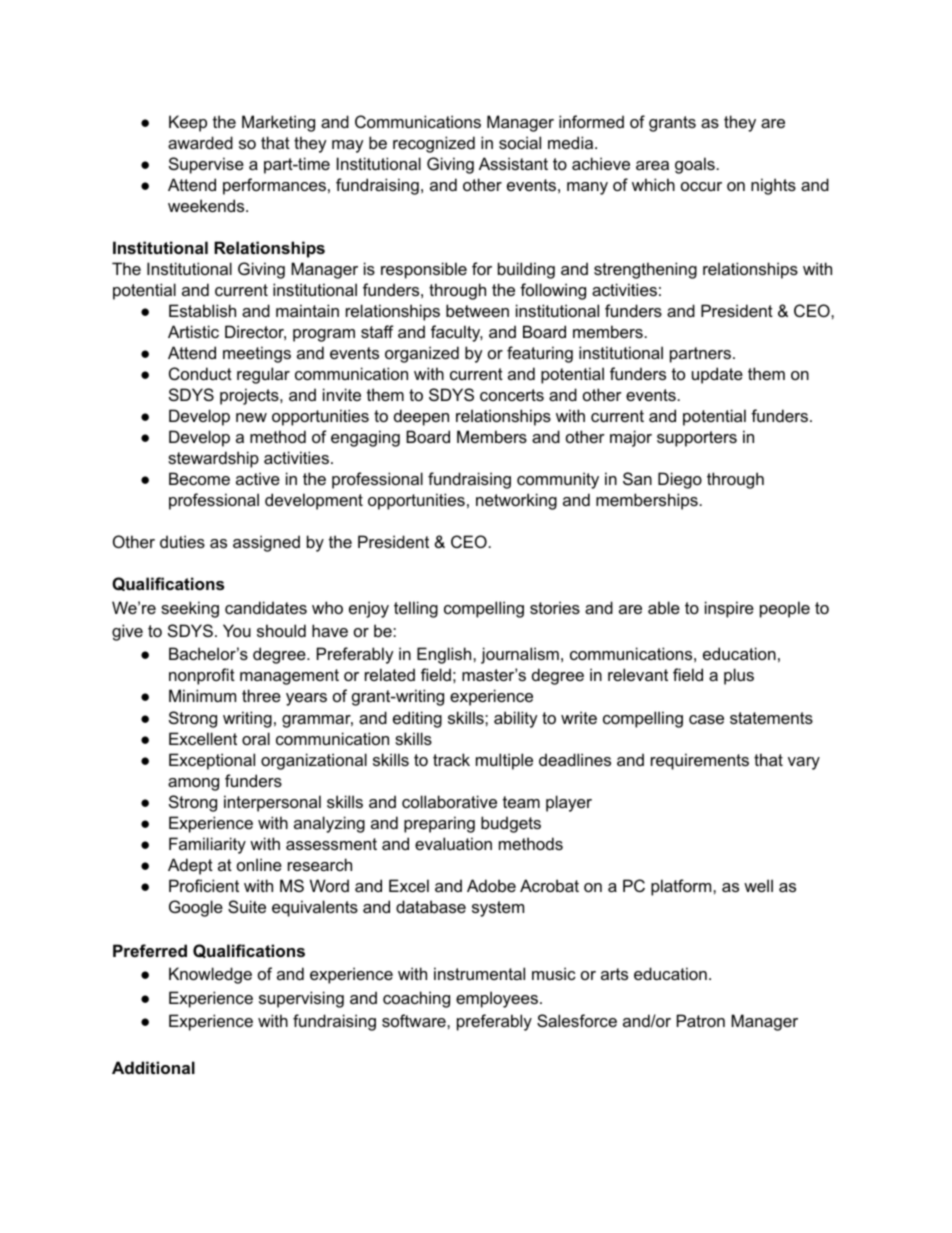 The width and height of the image is (952, 1233). Describe the element at coordinates (695, 165) in the image. I see `goals` at that location.
